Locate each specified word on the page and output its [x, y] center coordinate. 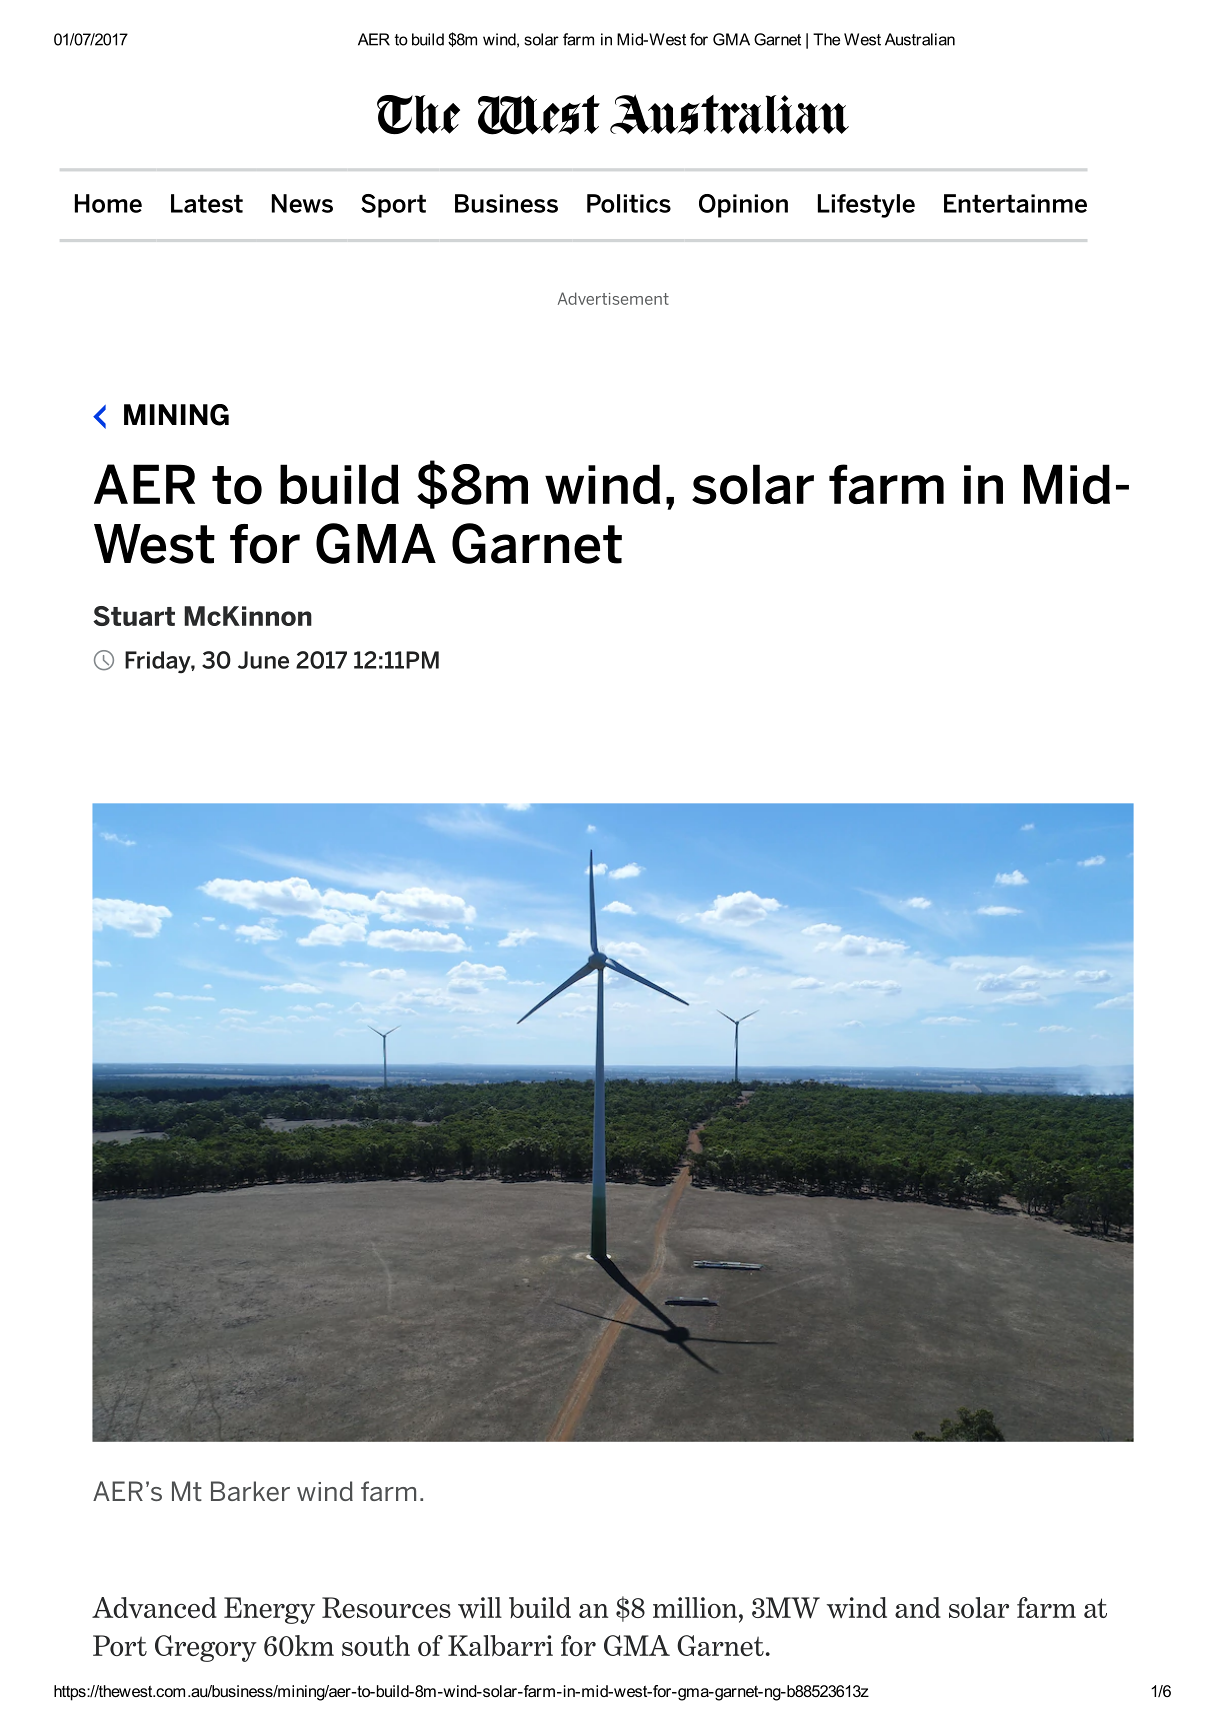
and [918, 1607]
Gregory [206, 1648]
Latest [207, 203]
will [480, 1608]
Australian [920, 39]
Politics [629, 203]
